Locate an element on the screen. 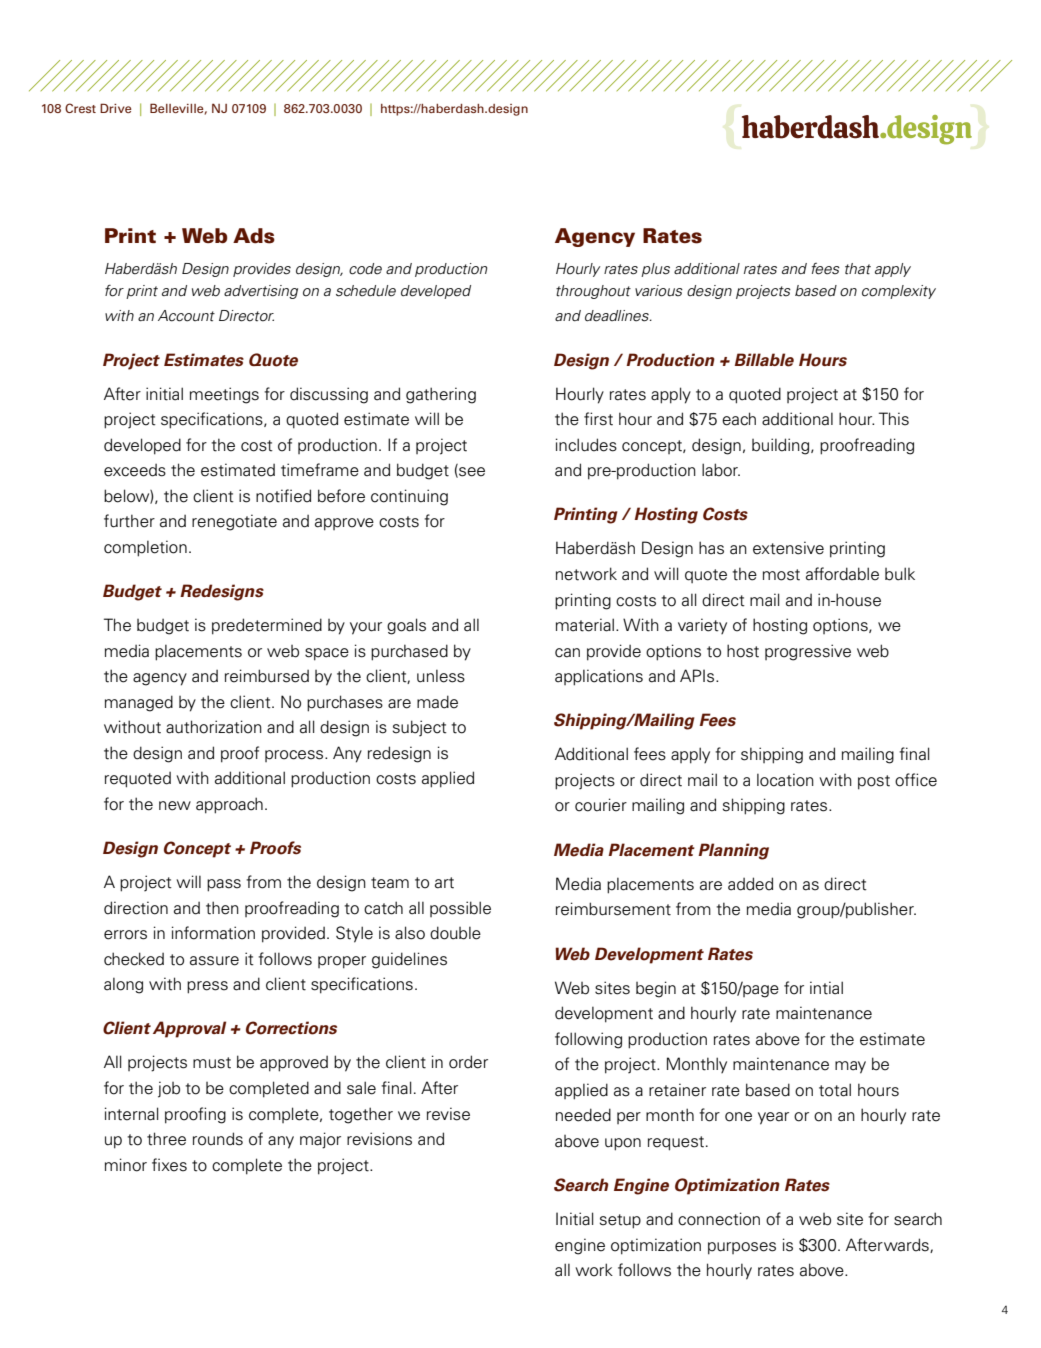 The image size is (1041, 1348). information is located at coordinates (213, 933).
